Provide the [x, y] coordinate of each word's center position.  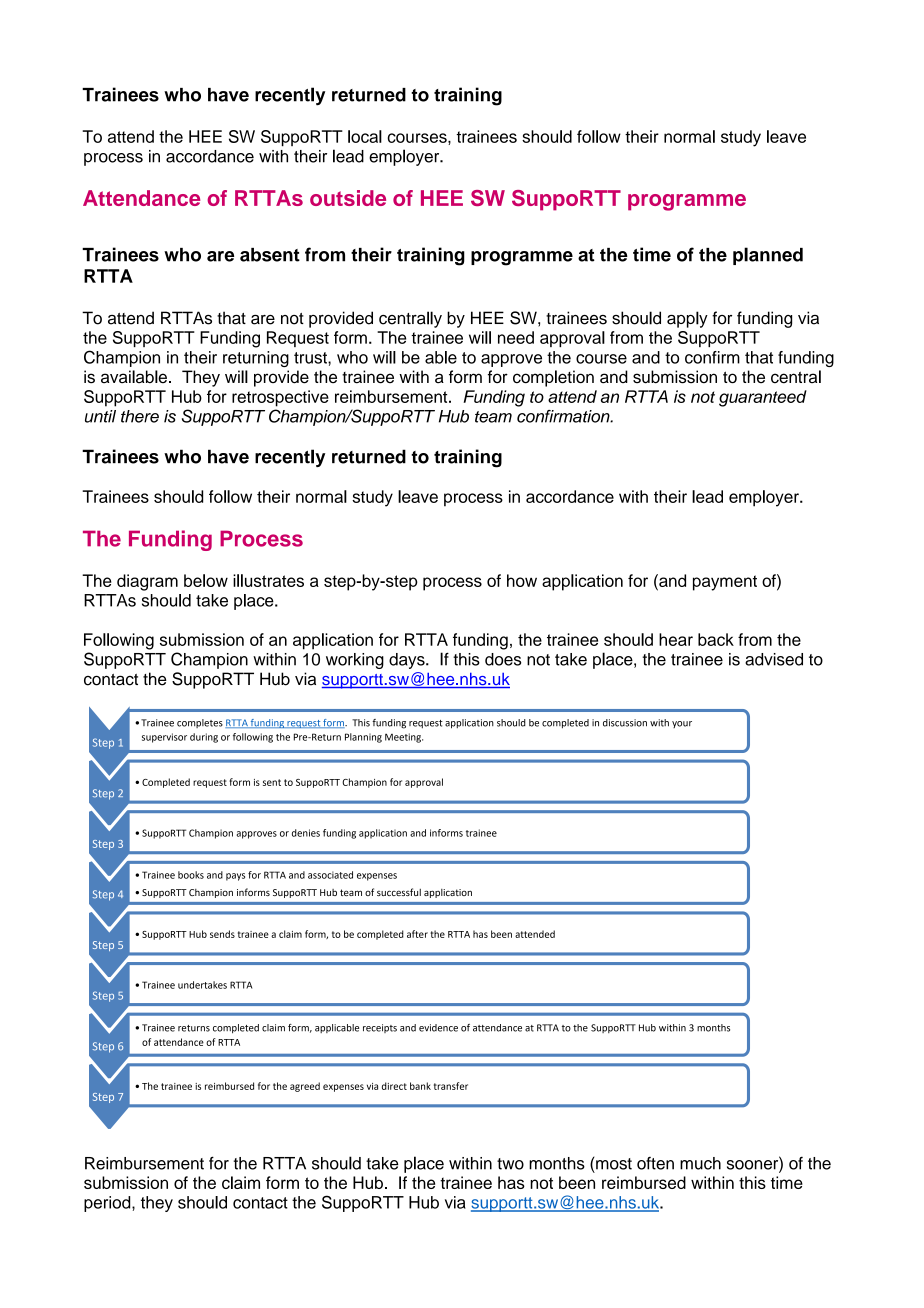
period [108, 1204]
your [682, 724]
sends [222, 934]
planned [768, 256]
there [140, 416]
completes [200, 723]
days [408, 661]
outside [348, 198]
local [365, 136]
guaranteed [763, 398]
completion [553, 378]
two [510, 1164]
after [417, 934]
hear [676, 639]
